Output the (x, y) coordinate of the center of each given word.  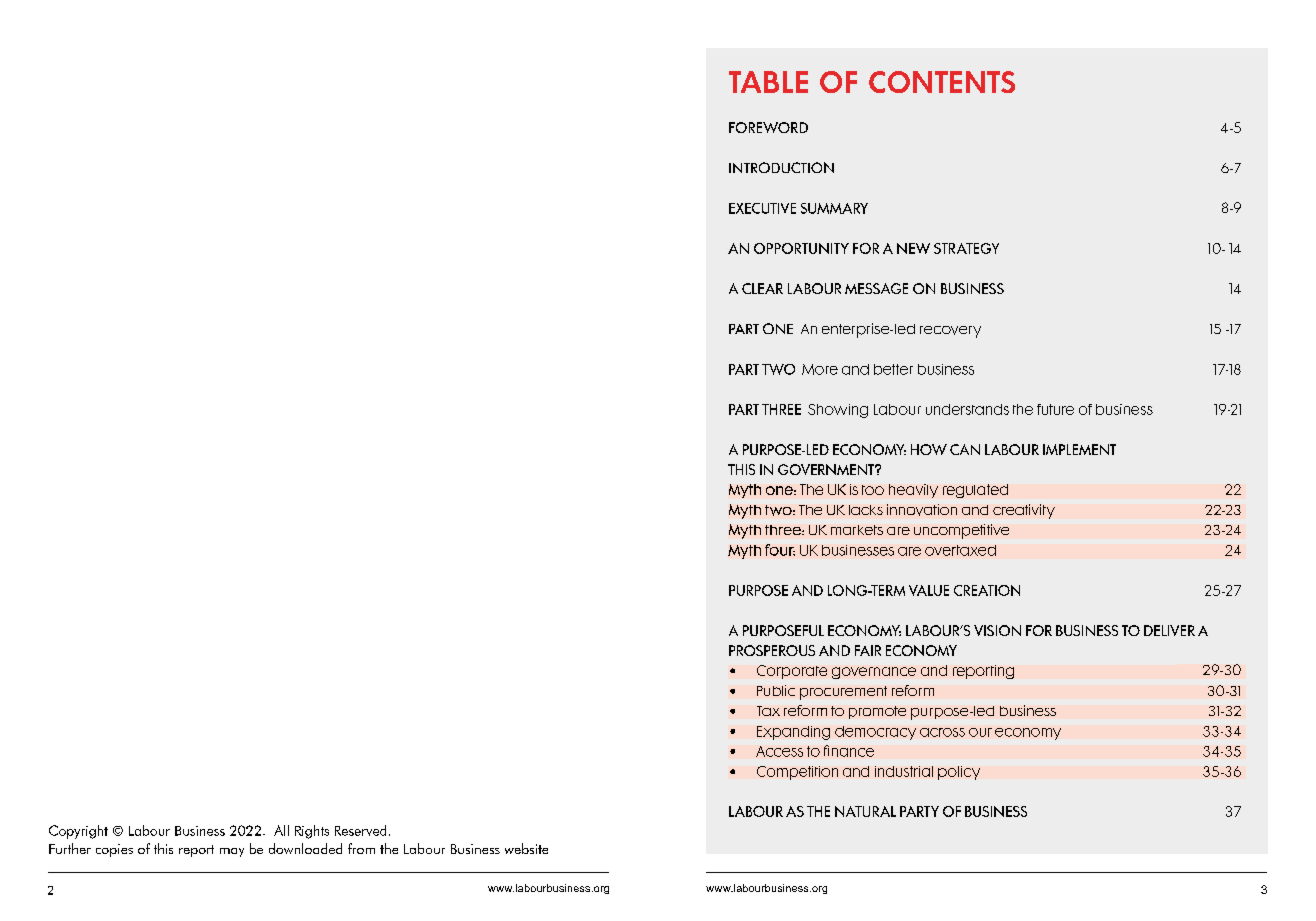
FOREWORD (768, 127)
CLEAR (762, 288)
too (873, 490)
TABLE (768, 82)
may (232, 852)
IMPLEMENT (1079, 449)
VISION (997, 630)
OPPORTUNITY (801, 248)
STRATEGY (966, 248)
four (780, 550)
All (281, 830)
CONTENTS (942, 82)
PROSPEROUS (772, 650)
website (526, 848)
